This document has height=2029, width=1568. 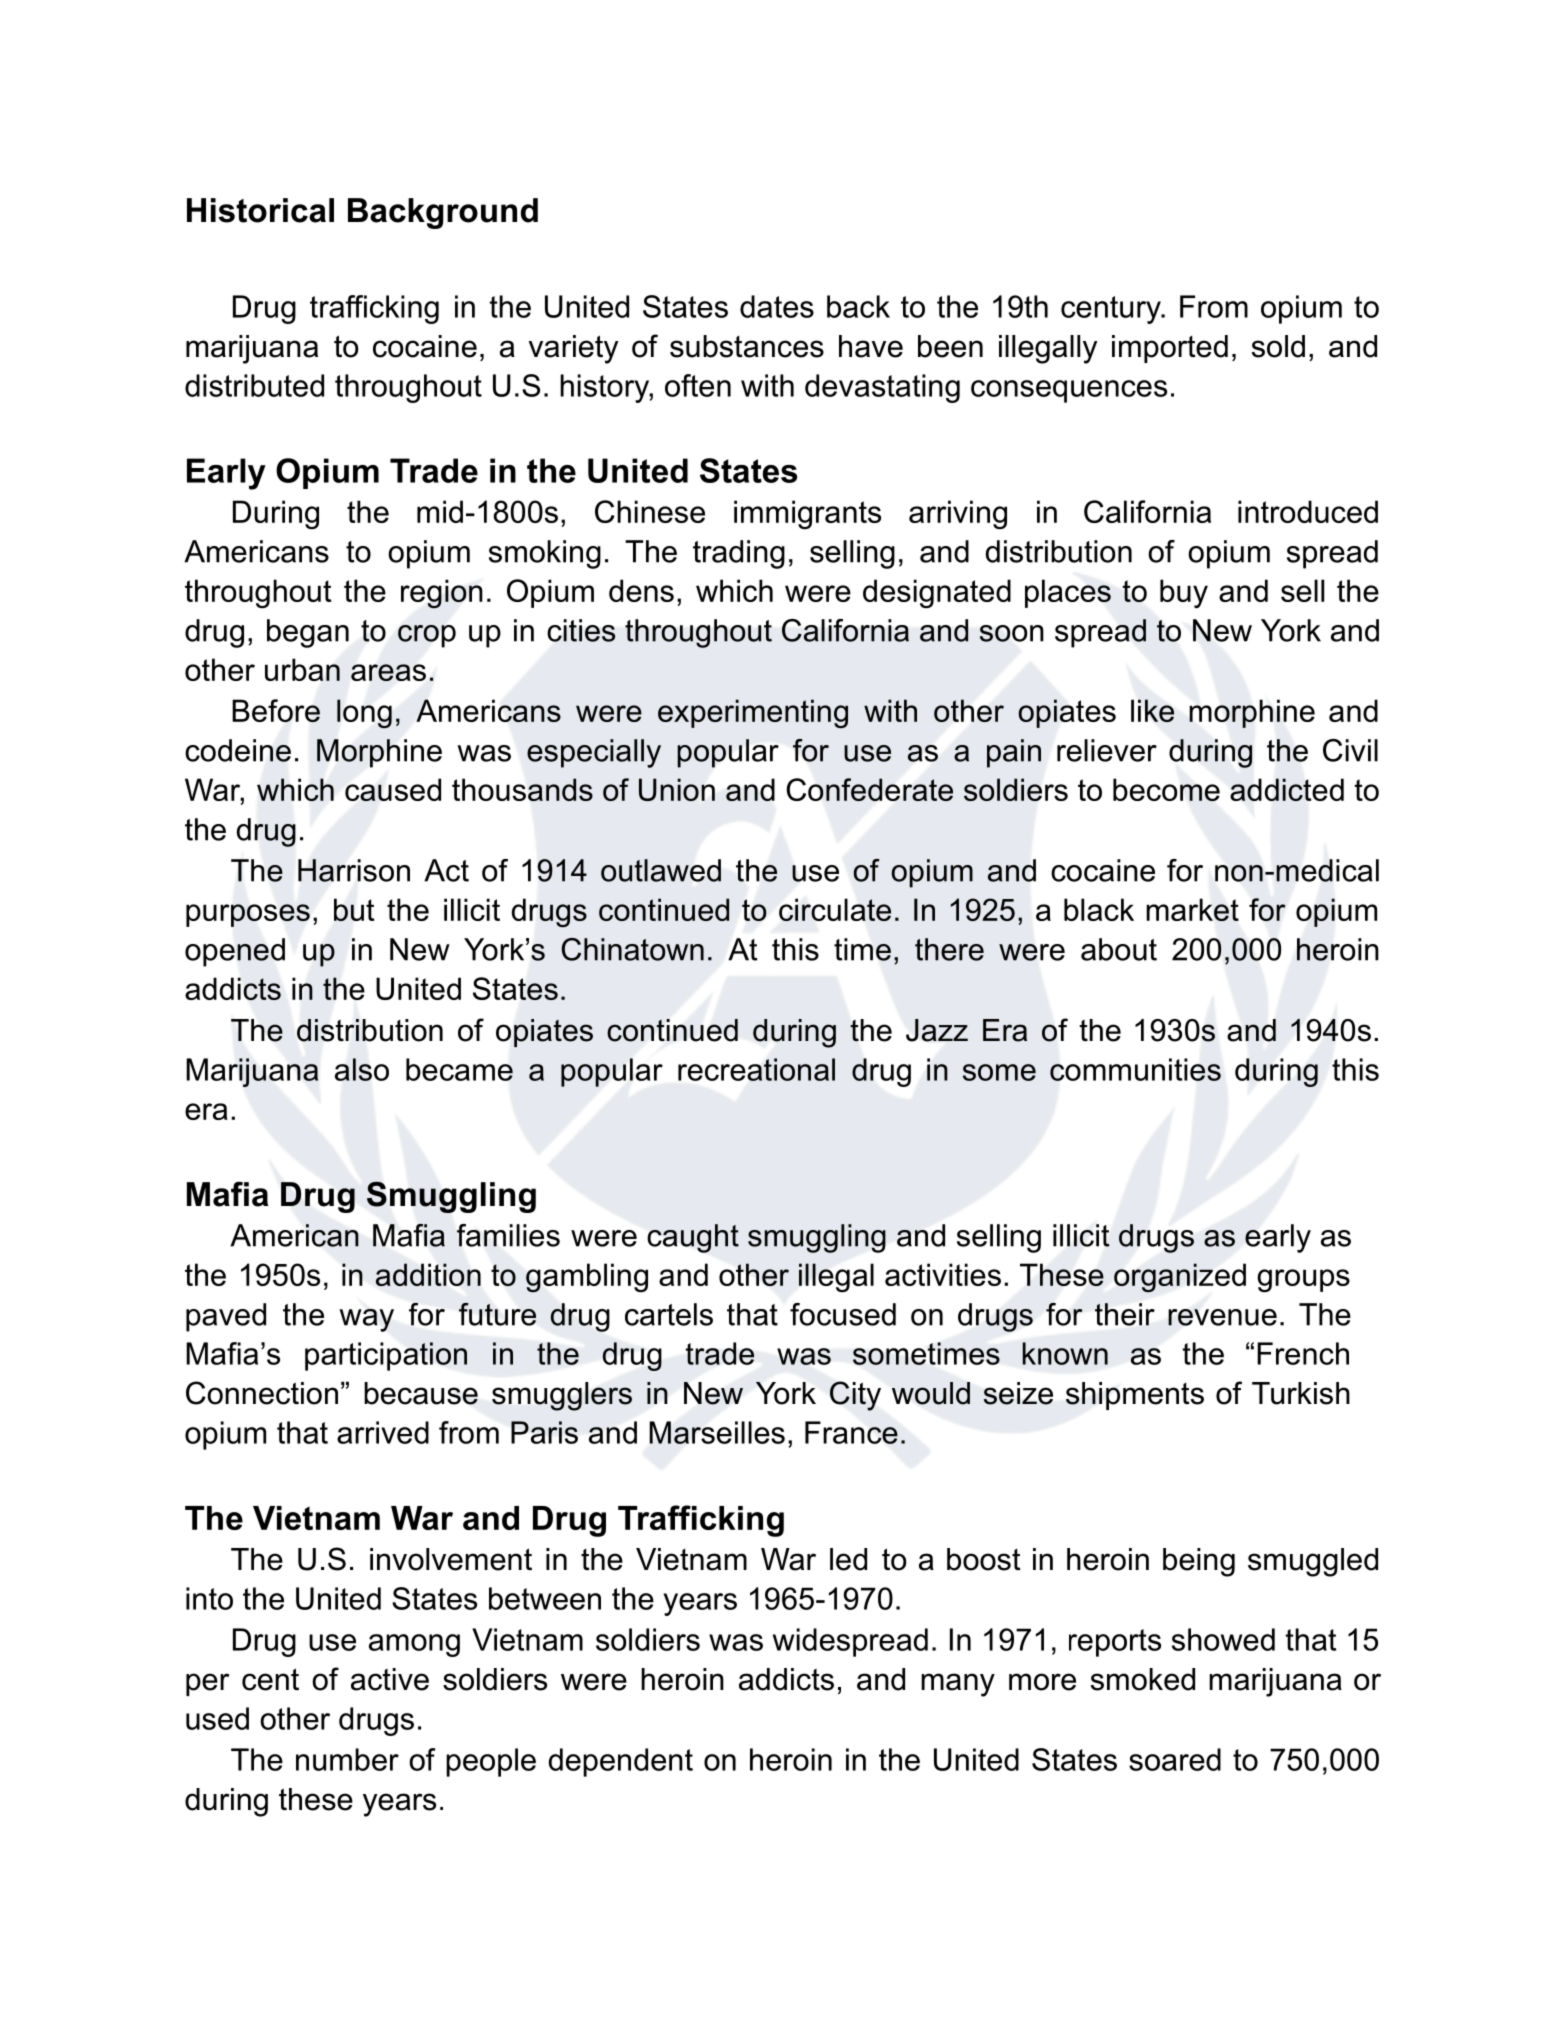 I want to click on Historical, so click(x=260, y=210).
